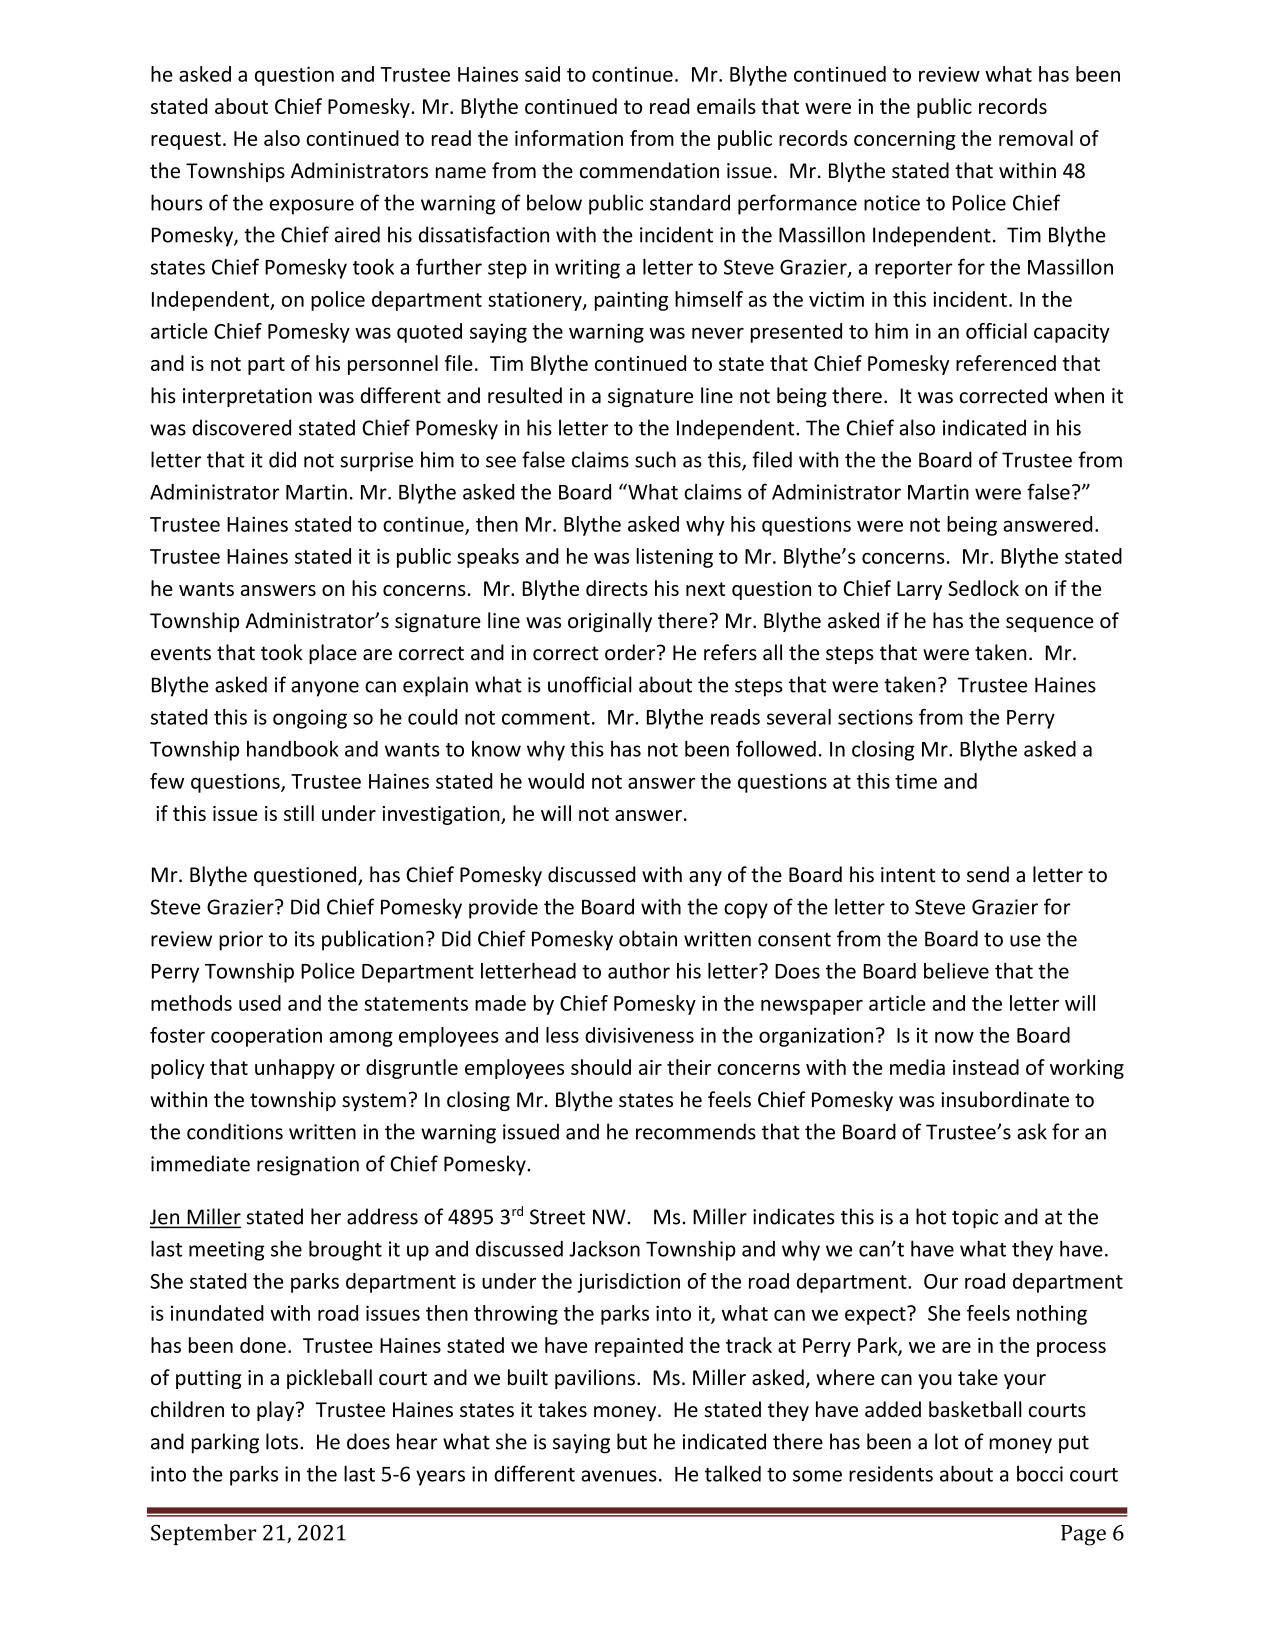 This document has height=1648, width=1274. What do you see at coordinates (617, 588) in the document?
I see `directs` at bounding box center [617, 588].
